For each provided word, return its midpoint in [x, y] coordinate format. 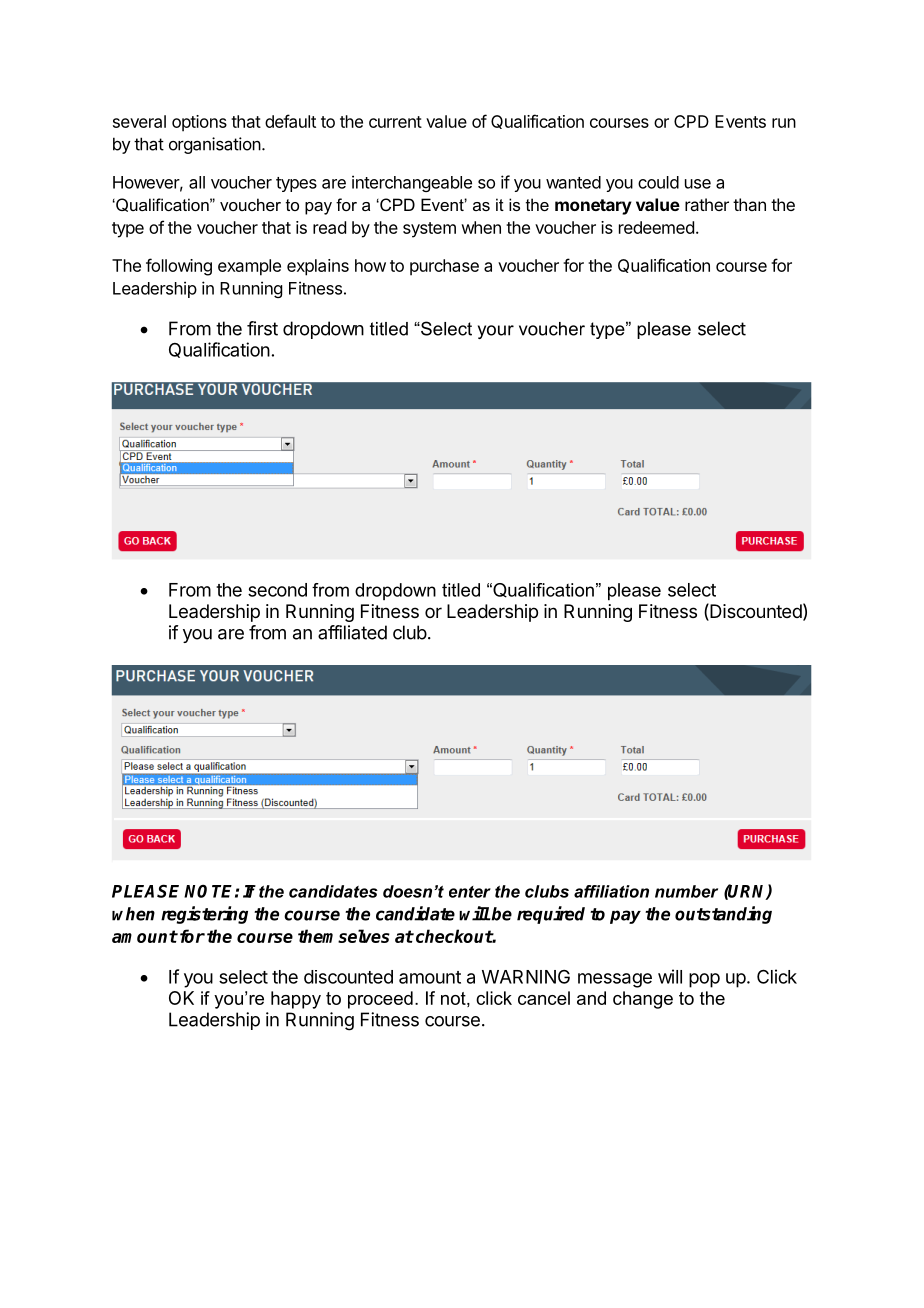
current [395, 122]
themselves [344, 936]
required [551, 915]
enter [470, 892]
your [496, 332]
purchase [444, 267]
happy [296, 1000]
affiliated [352, 632]
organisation [215, 145]
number [686, 891]
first [262, 328]
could [658, 182]
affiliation [611, 891]
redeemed [656, 227]
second [277, 590]
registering [204, 915]
